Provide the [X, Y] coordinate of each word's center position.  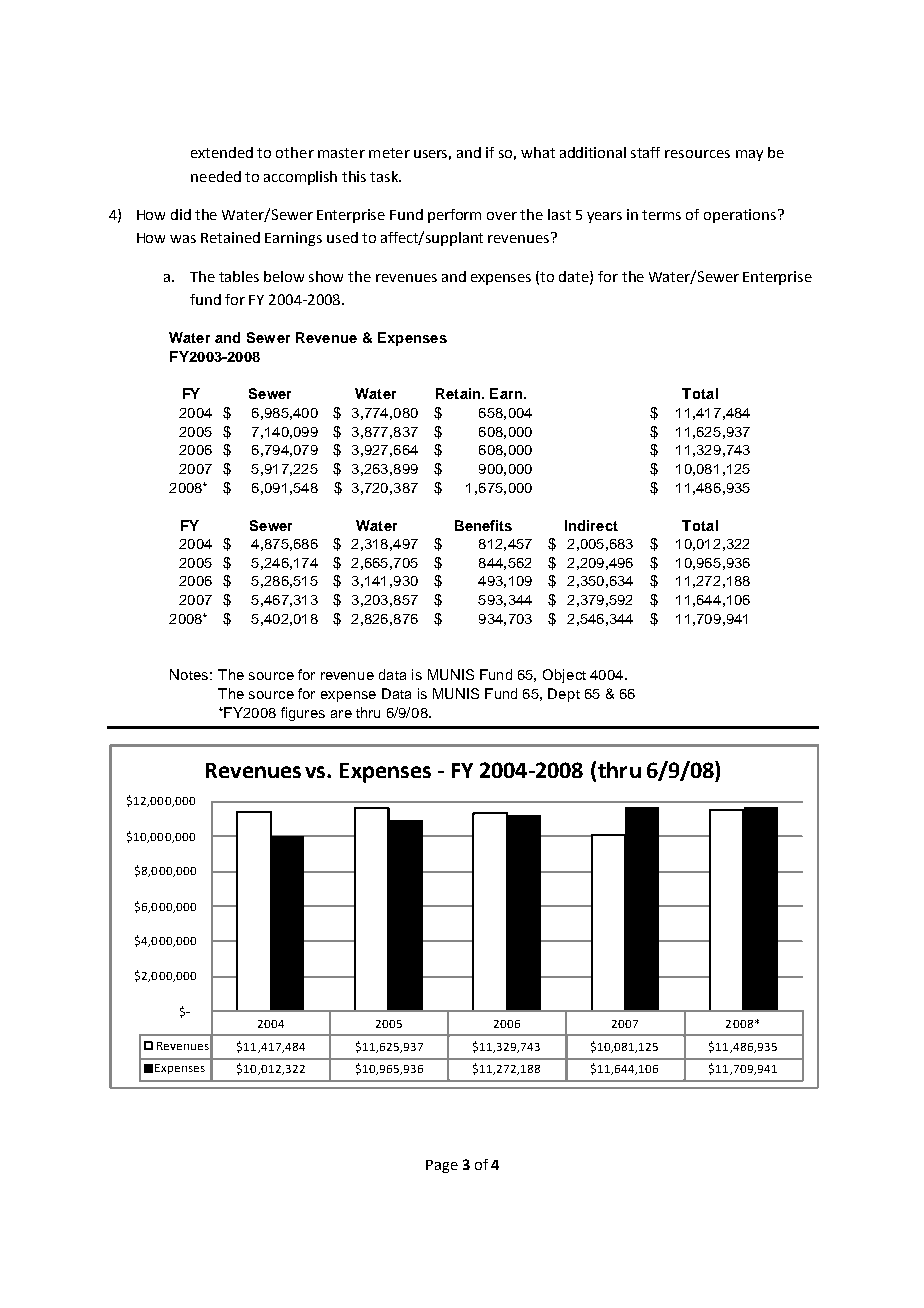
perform [454, 216]
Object [564, 676]
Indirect [591, 525]
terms [661, 215]
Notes [189, 674]
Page [442, 1166]
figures [303, 714]
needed [216, 176]
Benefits [483, 525]
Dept [564, 695]
